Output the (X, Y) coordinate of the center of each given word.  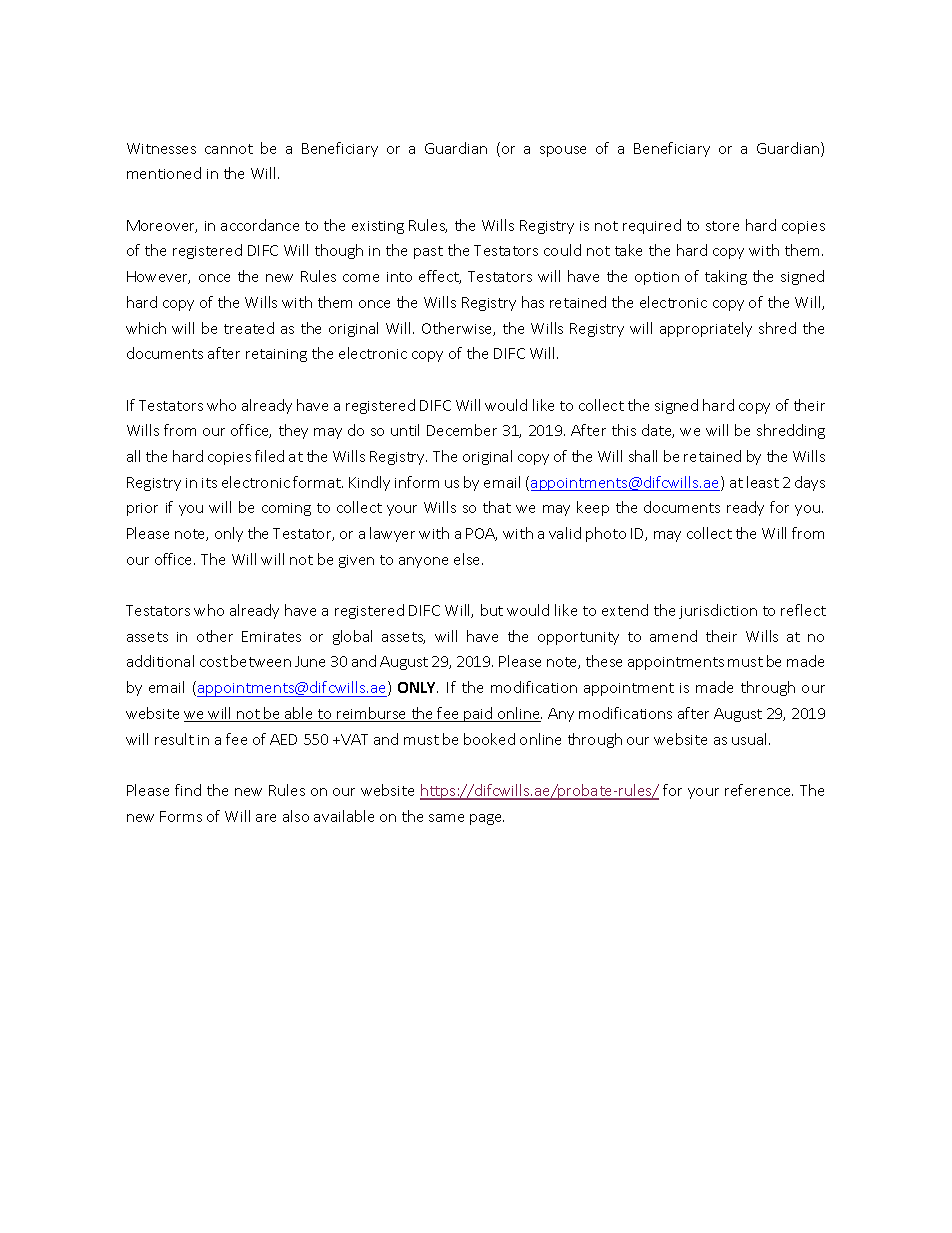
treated (249, 328)
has (533, 302)
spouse (563, 151)
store (722, 226)
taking (726, 277)
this (624, 430)
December (462, 430)
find (188, 790)
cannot (229, 149)
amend (673, 636)
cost (214, 662)
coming (286, 509)
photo (606, 534)
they (293, 431)
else (468, 559)
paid (478, 714)
